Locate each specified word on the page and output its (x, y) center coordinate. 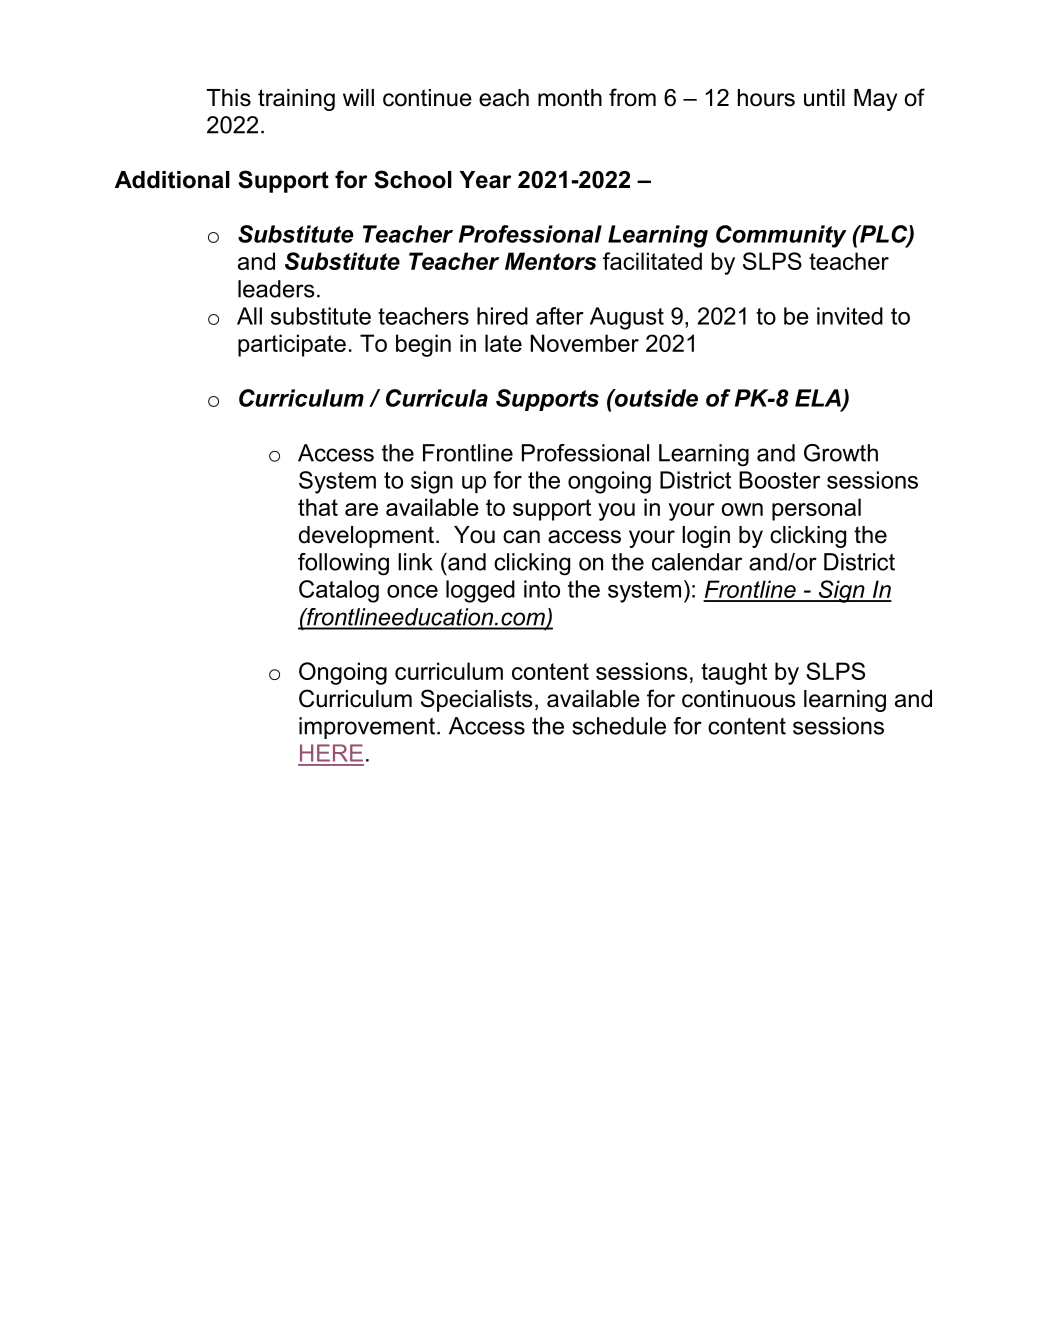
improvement (368, 728)
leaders (276, 289)
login (706, 537)
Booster (779, 480)
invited (850, 316)
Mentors (550, 261)
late (503, 343)
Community (781, 236)
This (229, 98)
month (570, 98)
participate (292, 345)
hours (766, 98)
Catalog (339, 591)
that (318, 507)
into (542, 589)
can (521, 537)
